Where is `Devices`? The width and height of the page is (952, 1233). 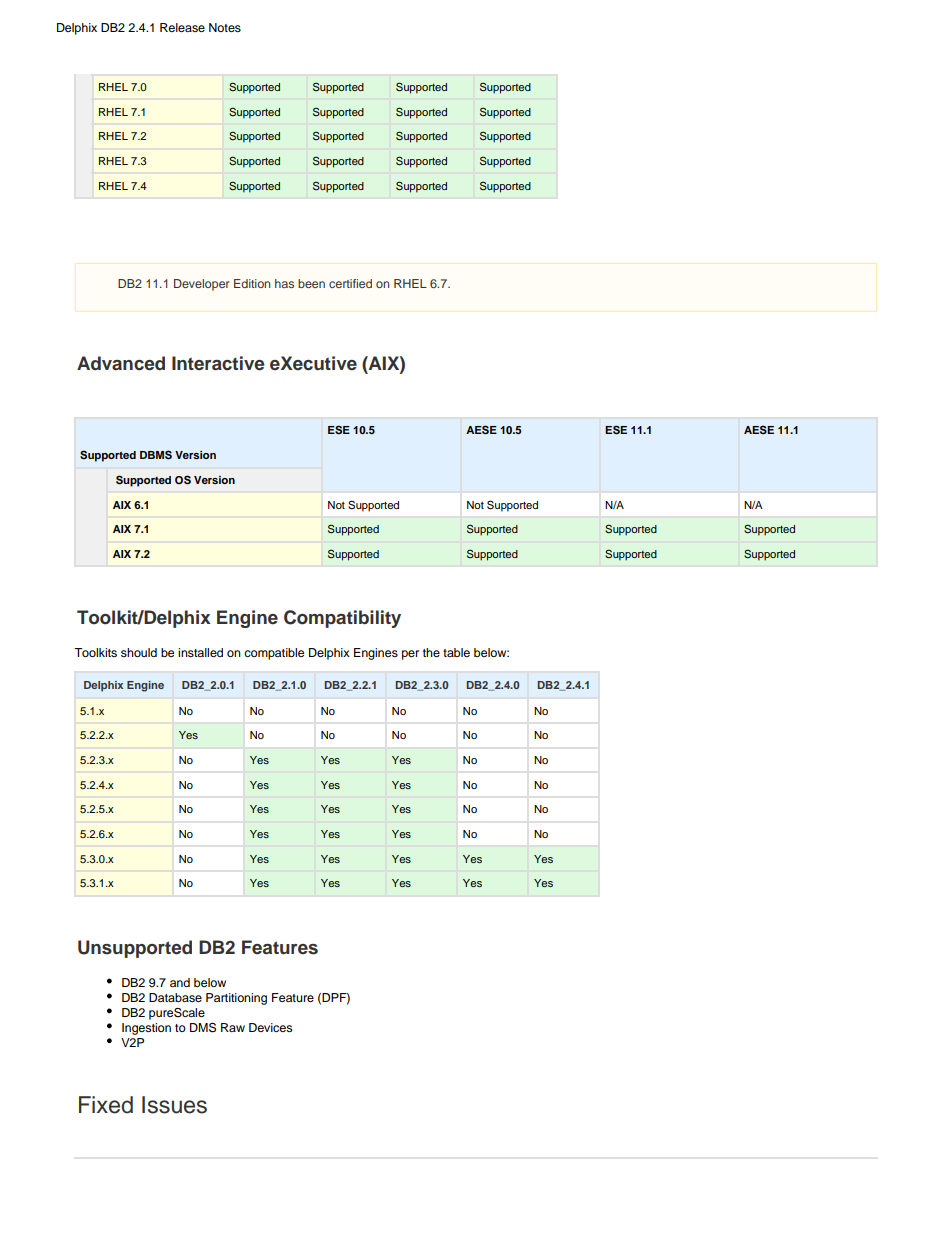
Devices is located at coordinates (270, 1027).
